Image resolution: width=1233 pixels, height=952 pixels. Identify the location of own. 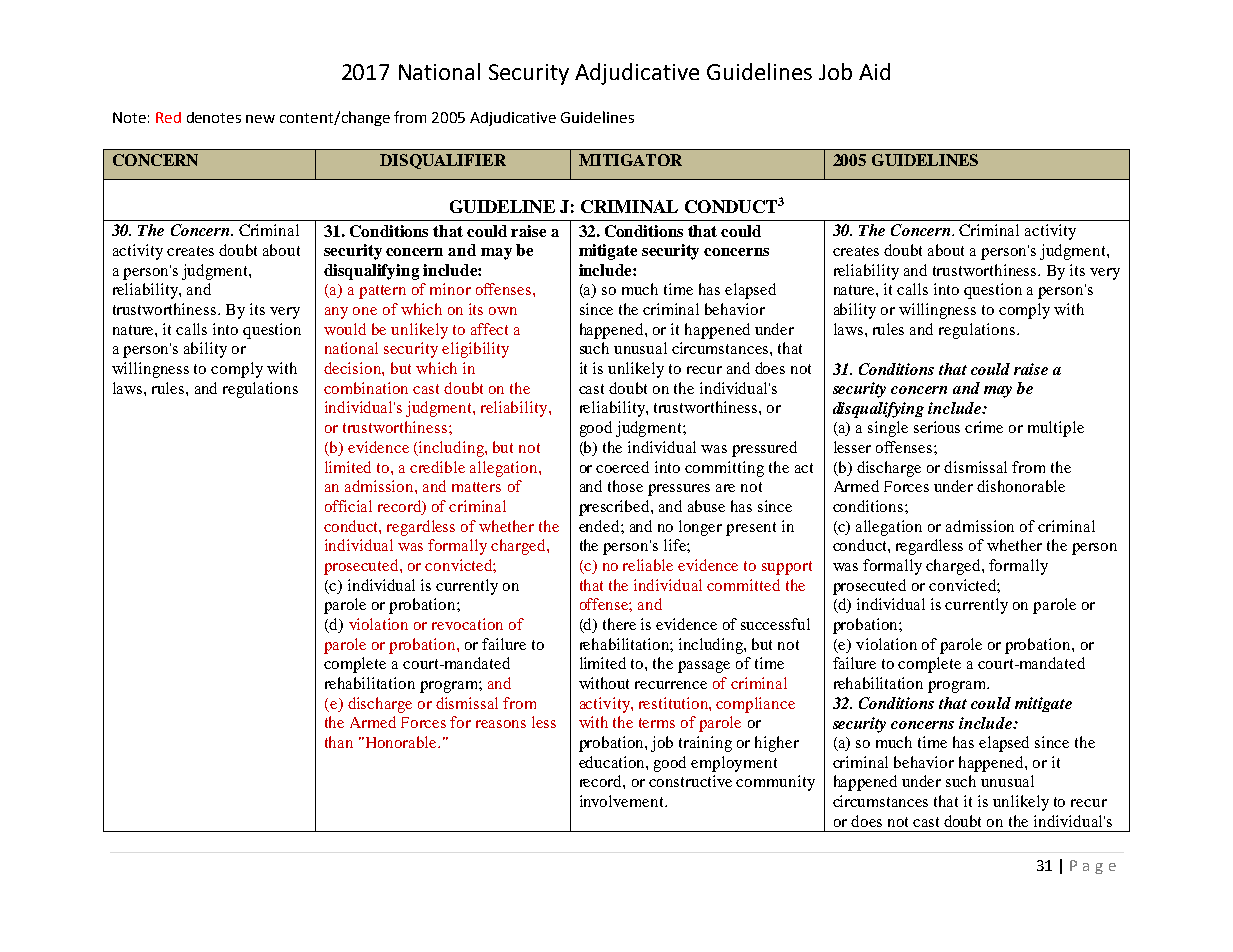
(503, 311).
